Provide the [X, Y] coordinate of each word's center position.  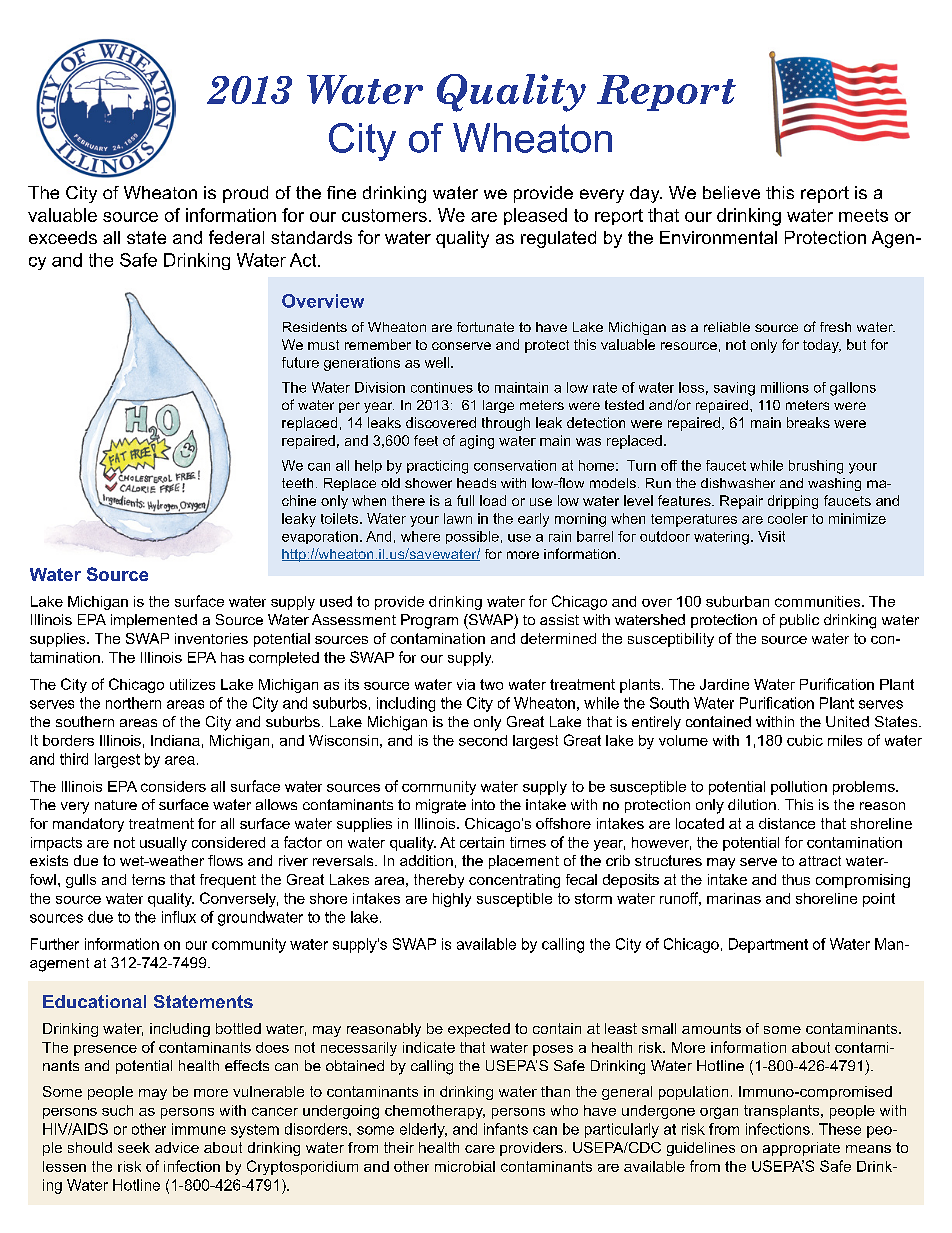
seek [134, 1147]
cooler [788, 518]
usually [163, 844]
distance [787, 823]
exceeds [63, 237]
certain [482, 842]
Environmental [718, 237]
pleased [535, 216]
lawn [458, 518]
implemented [154, 621]
